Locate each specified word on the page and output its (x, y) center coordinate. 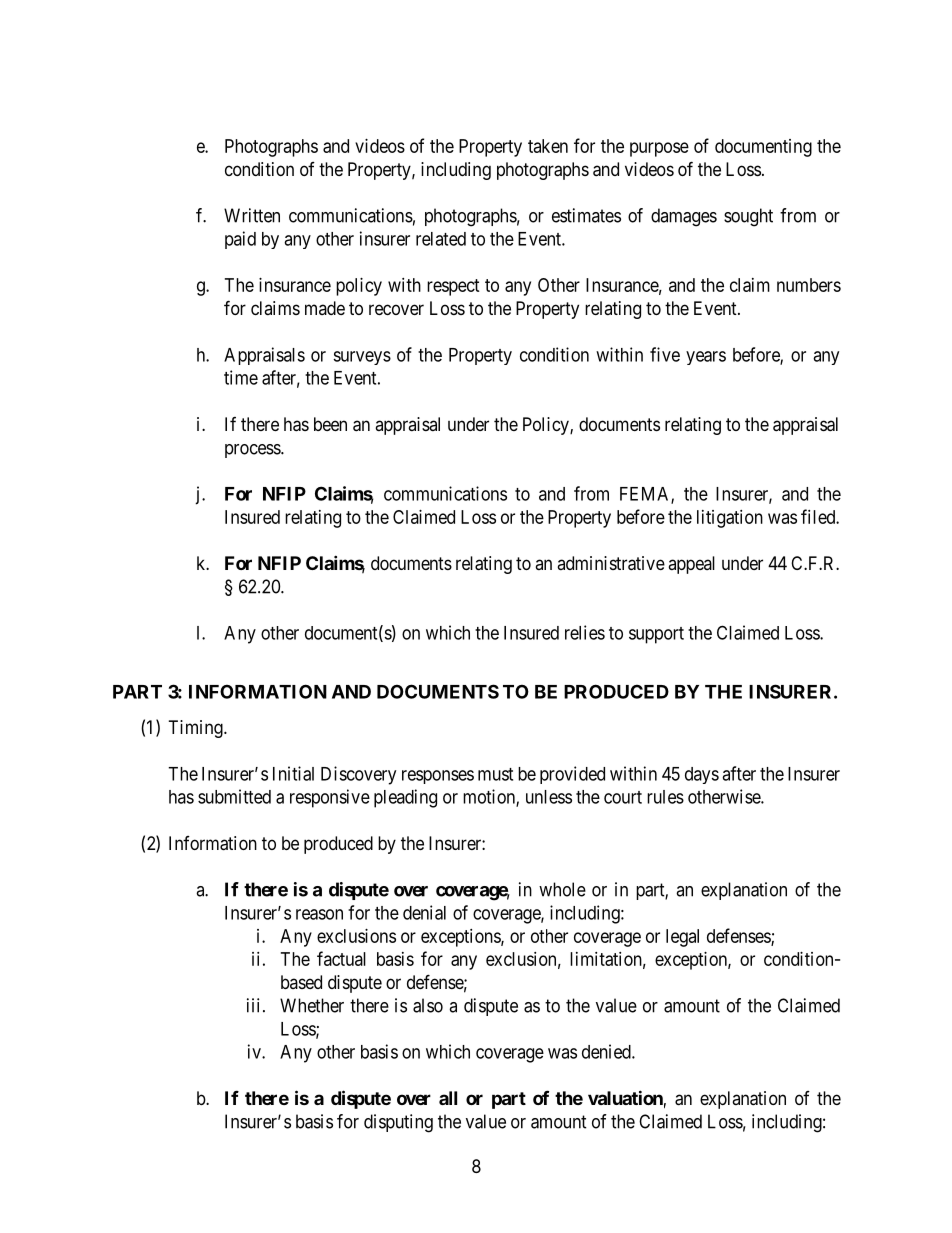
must (495, 774)
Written (252, 215)
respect (453, 287)
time (241, 377)
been (330, 424)
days (702, 775)
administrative (611, 563)
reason (319, 914)
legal (682, 938)
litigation (730, 519)
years (706, 358)
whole (562, 889)
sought (748, 217)
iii (253, 1005)
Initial (293, 773)
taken (548, 146)
